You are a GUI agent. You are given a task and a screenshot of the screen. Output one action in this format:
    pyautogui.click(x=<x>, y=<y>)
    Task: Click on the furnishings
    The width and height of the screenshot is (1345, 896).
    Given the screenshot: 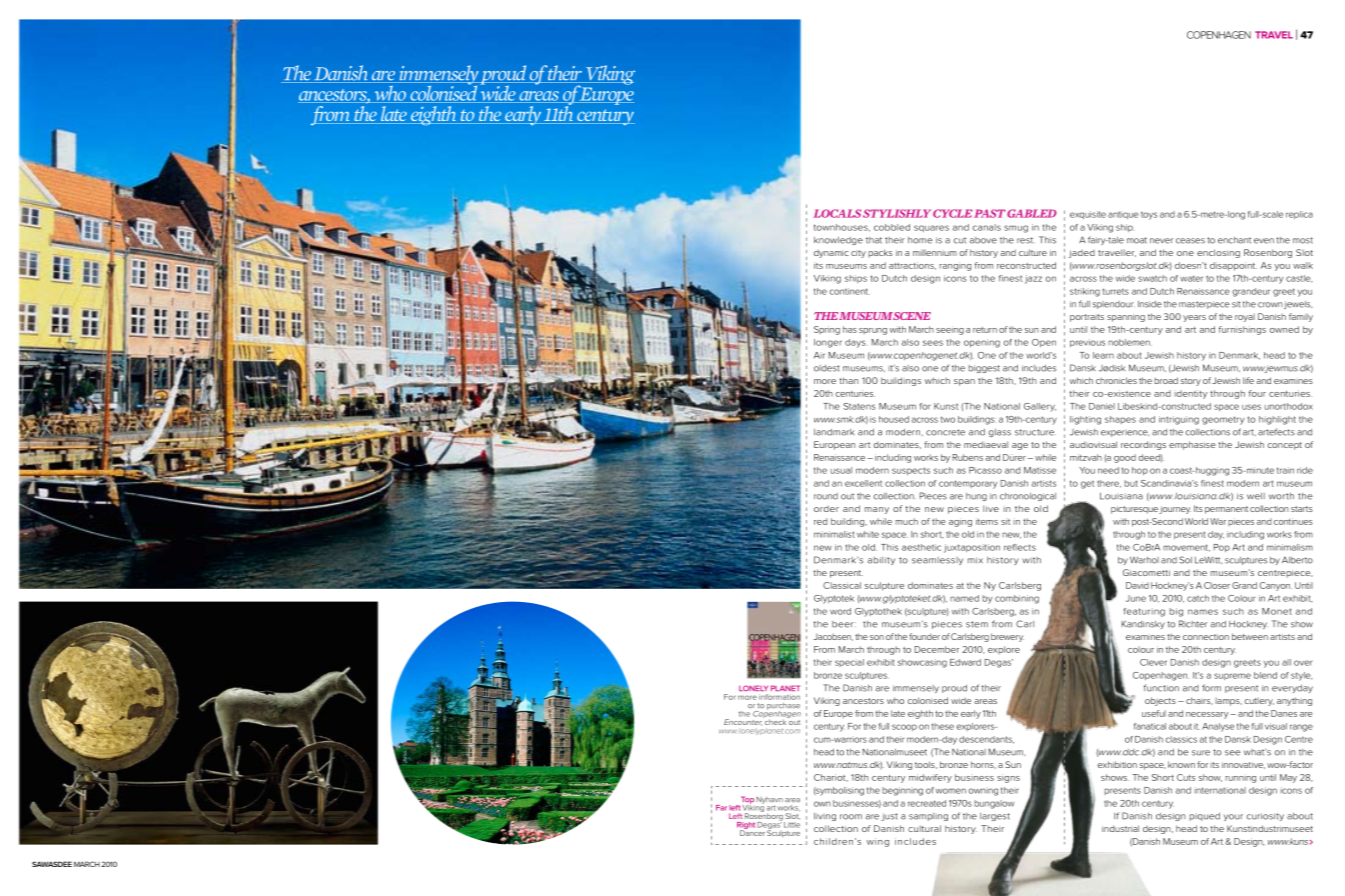 What is the action you would take?
    pyautogui.click(x=1242, y=330)
